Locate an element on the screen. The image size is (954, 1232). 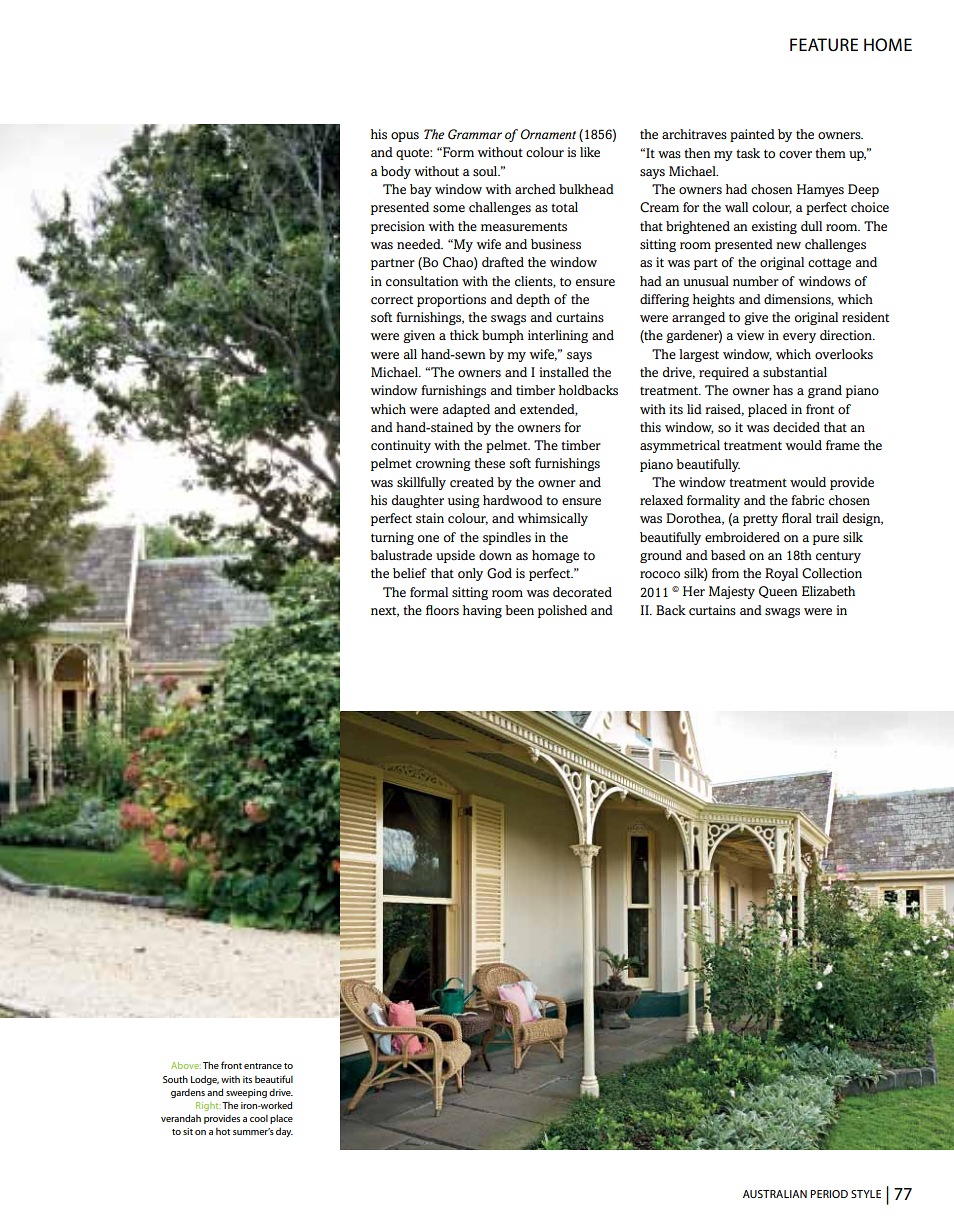
PERIOD is located at coordinates (829, 1194).
